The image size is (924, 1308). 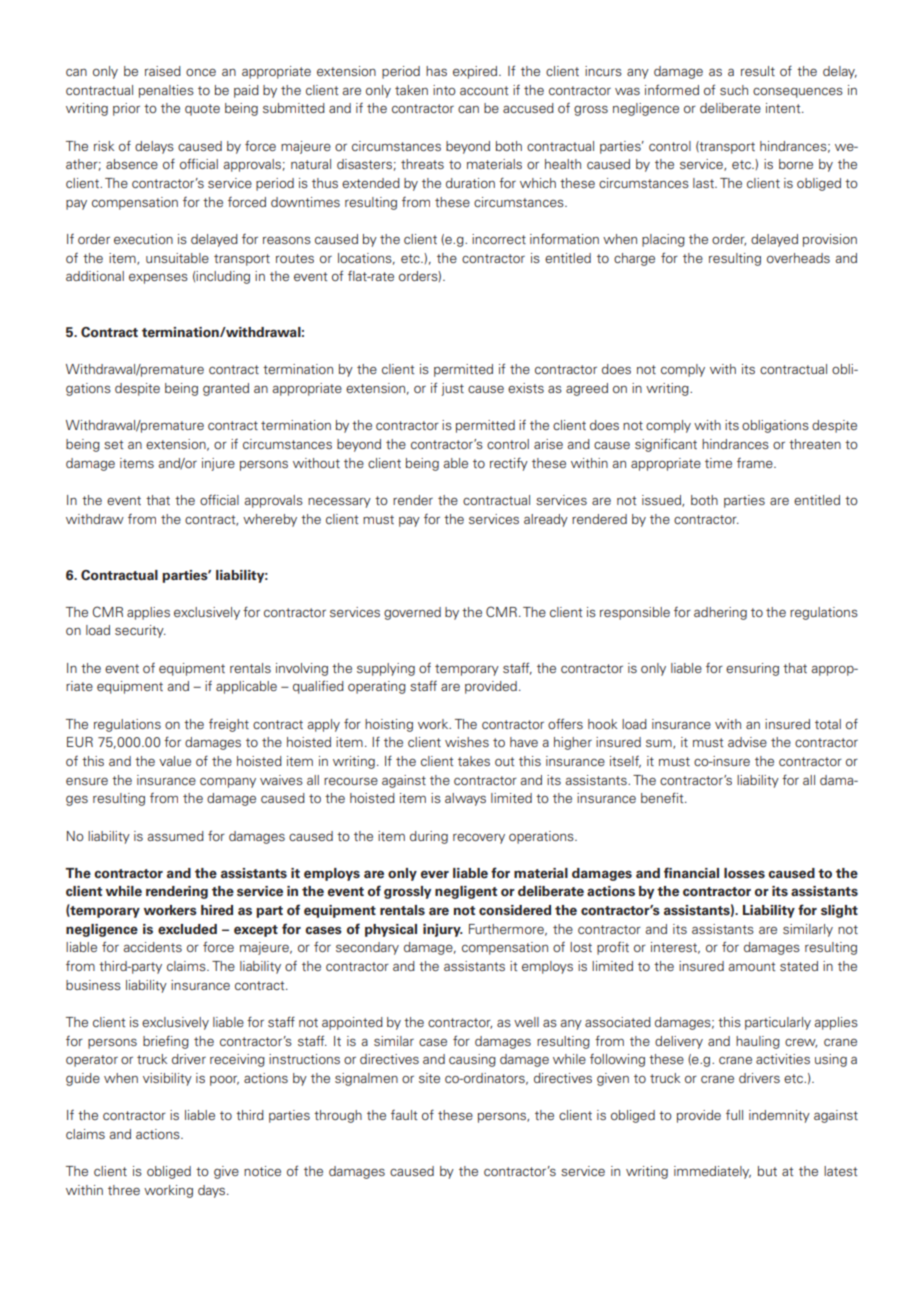 I want to click on penalties, so click(x=166, y=91).
